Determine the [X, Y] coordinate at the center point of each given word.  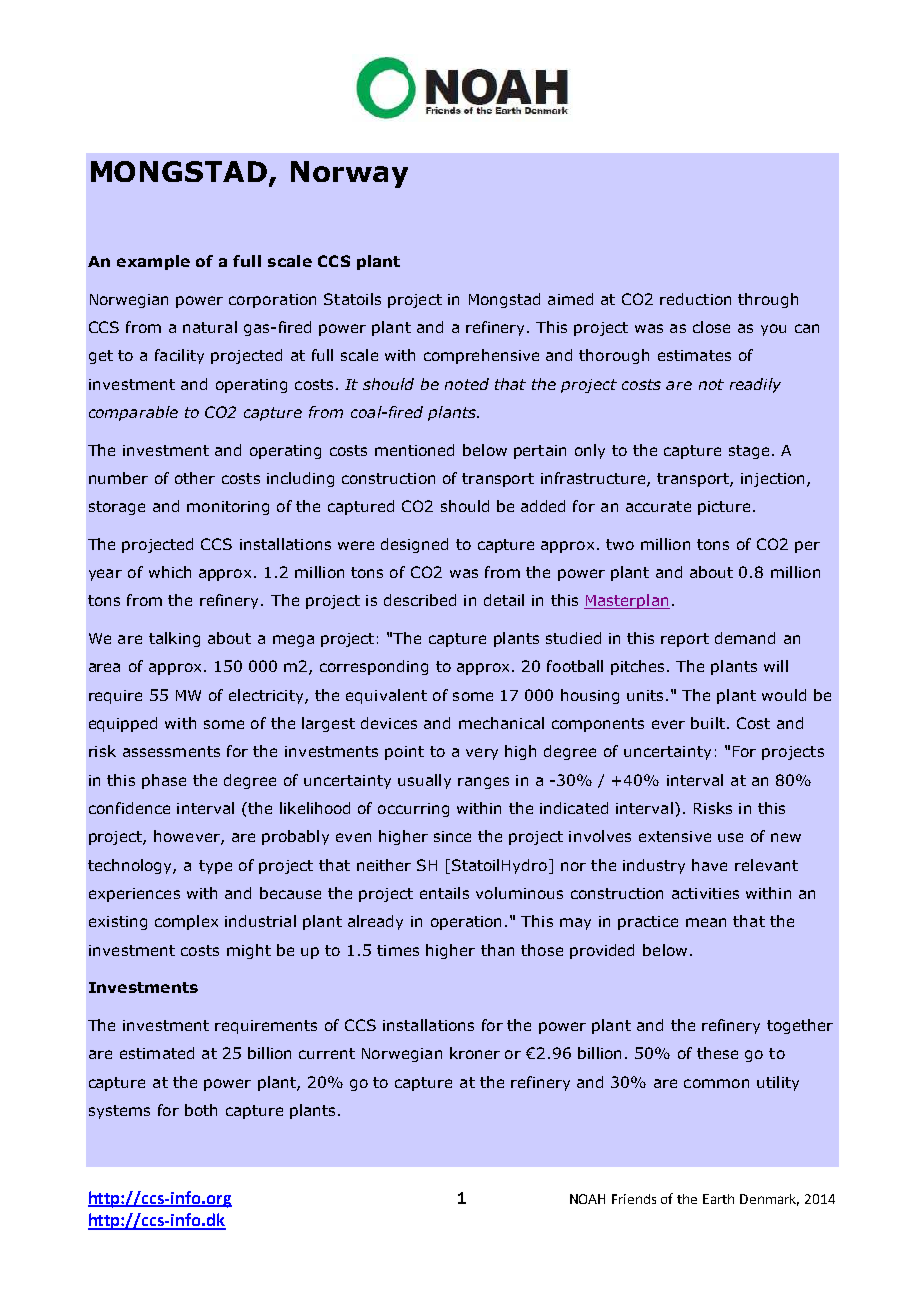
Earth [718, 1199]
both [201, 1110]
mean [706, 922]
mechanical [501, 723]
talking [174, 639]
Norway [349, 174]
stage [749, 452]
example [153, 262]
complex [186, 922]
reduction [695, 299]
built [708, 723]
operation [466, 923]
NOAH [587, 1199]
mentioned [414, 450]
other [195, 478]
